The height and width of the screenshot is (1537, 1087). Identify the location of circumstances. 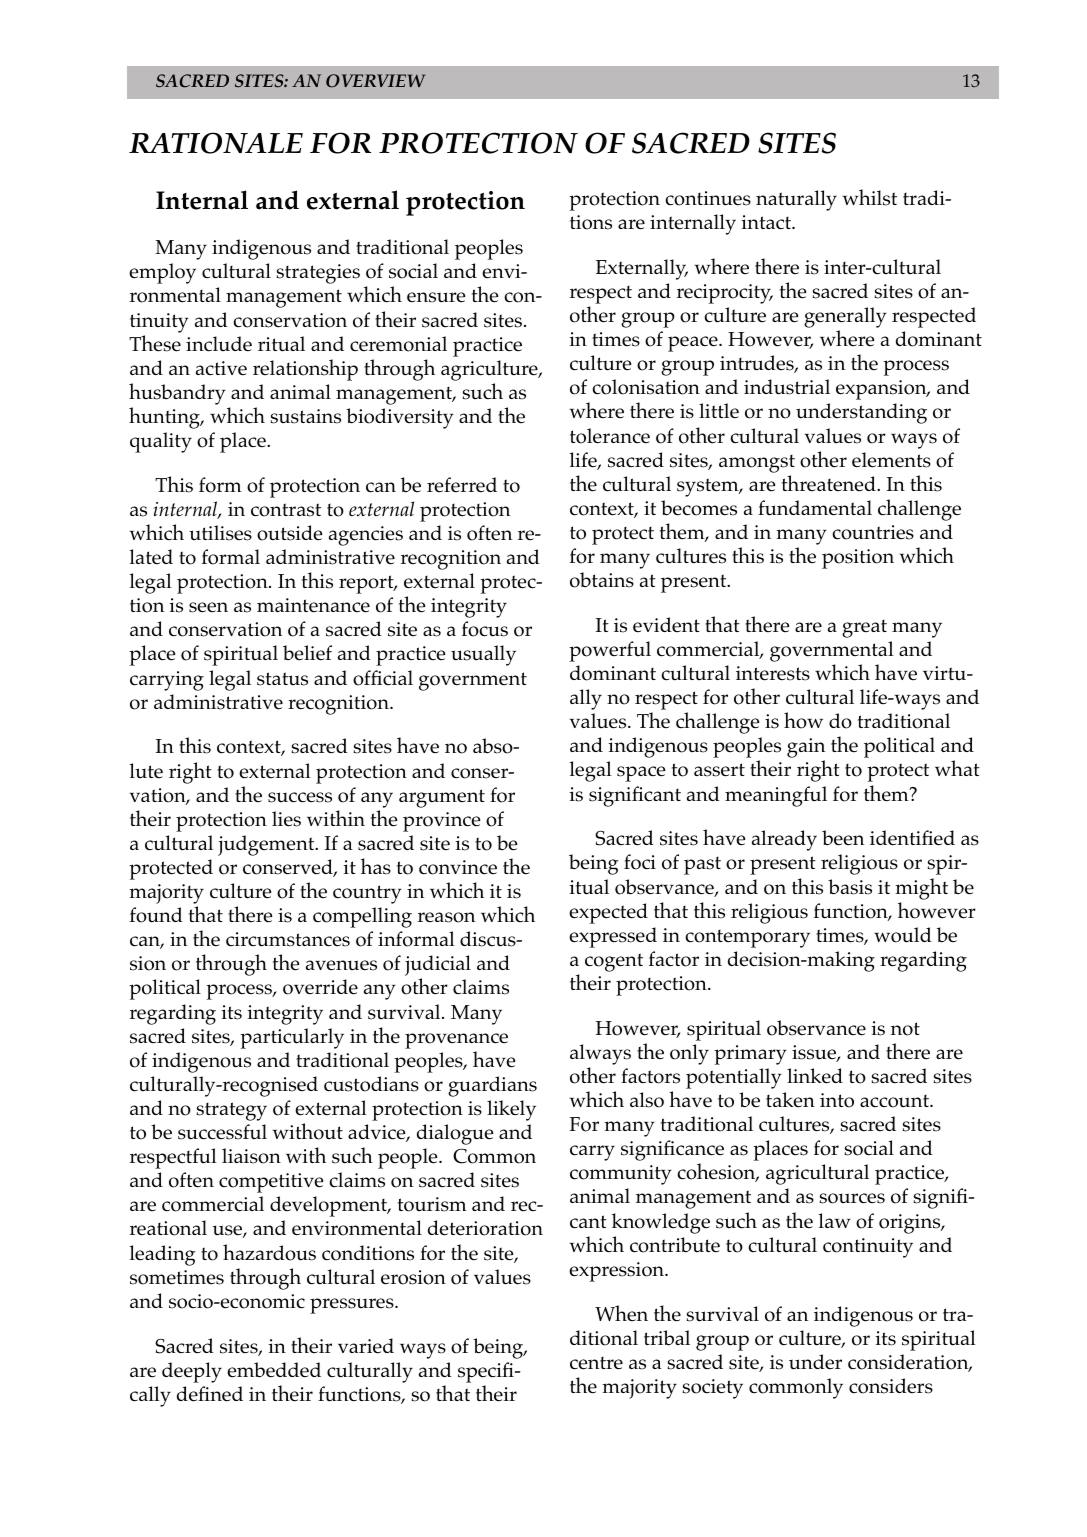
(288, 939).
